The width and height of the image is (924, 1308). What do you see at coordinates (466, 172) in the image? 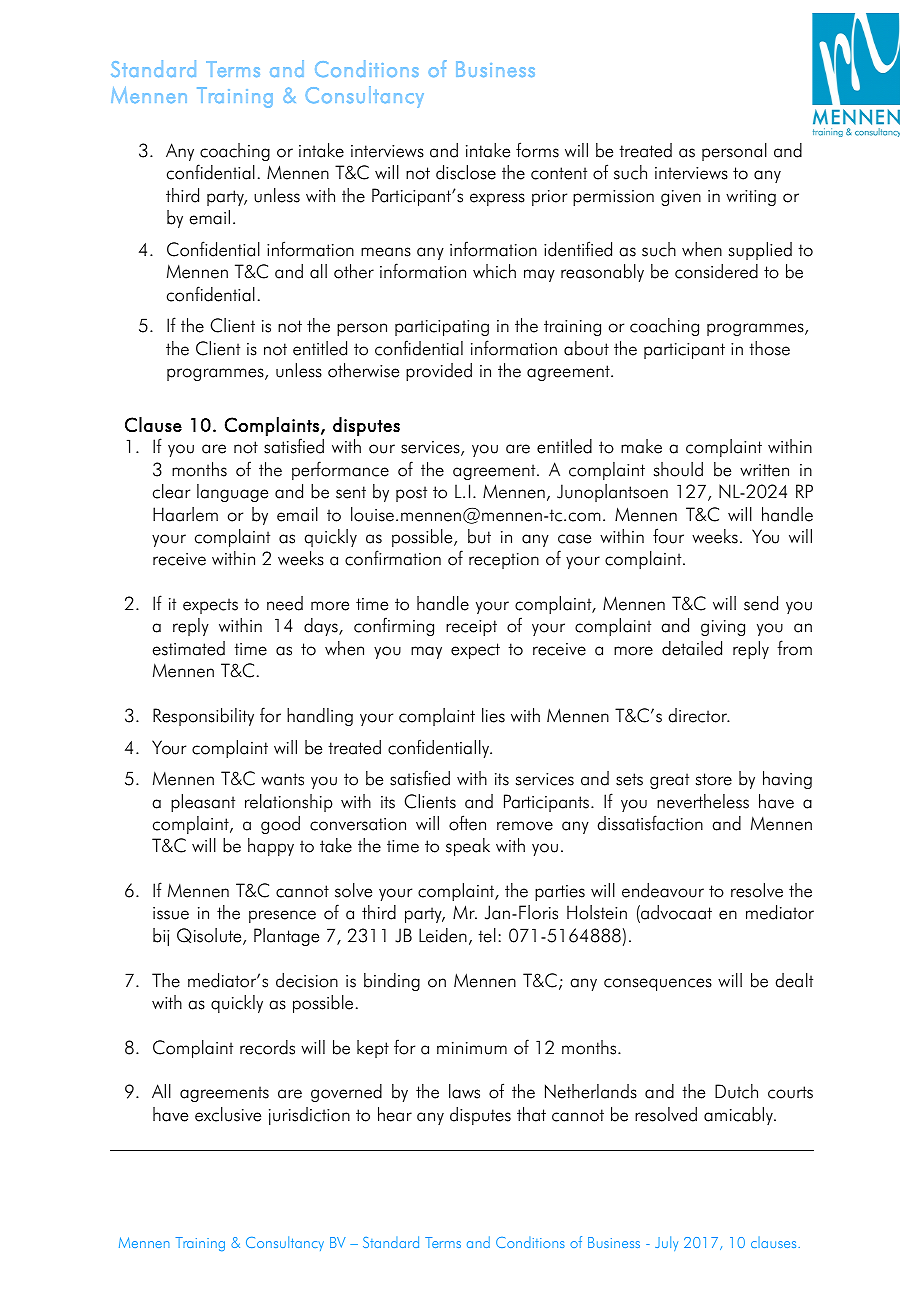
I see `disclose` at bounding box center [466, 172].
